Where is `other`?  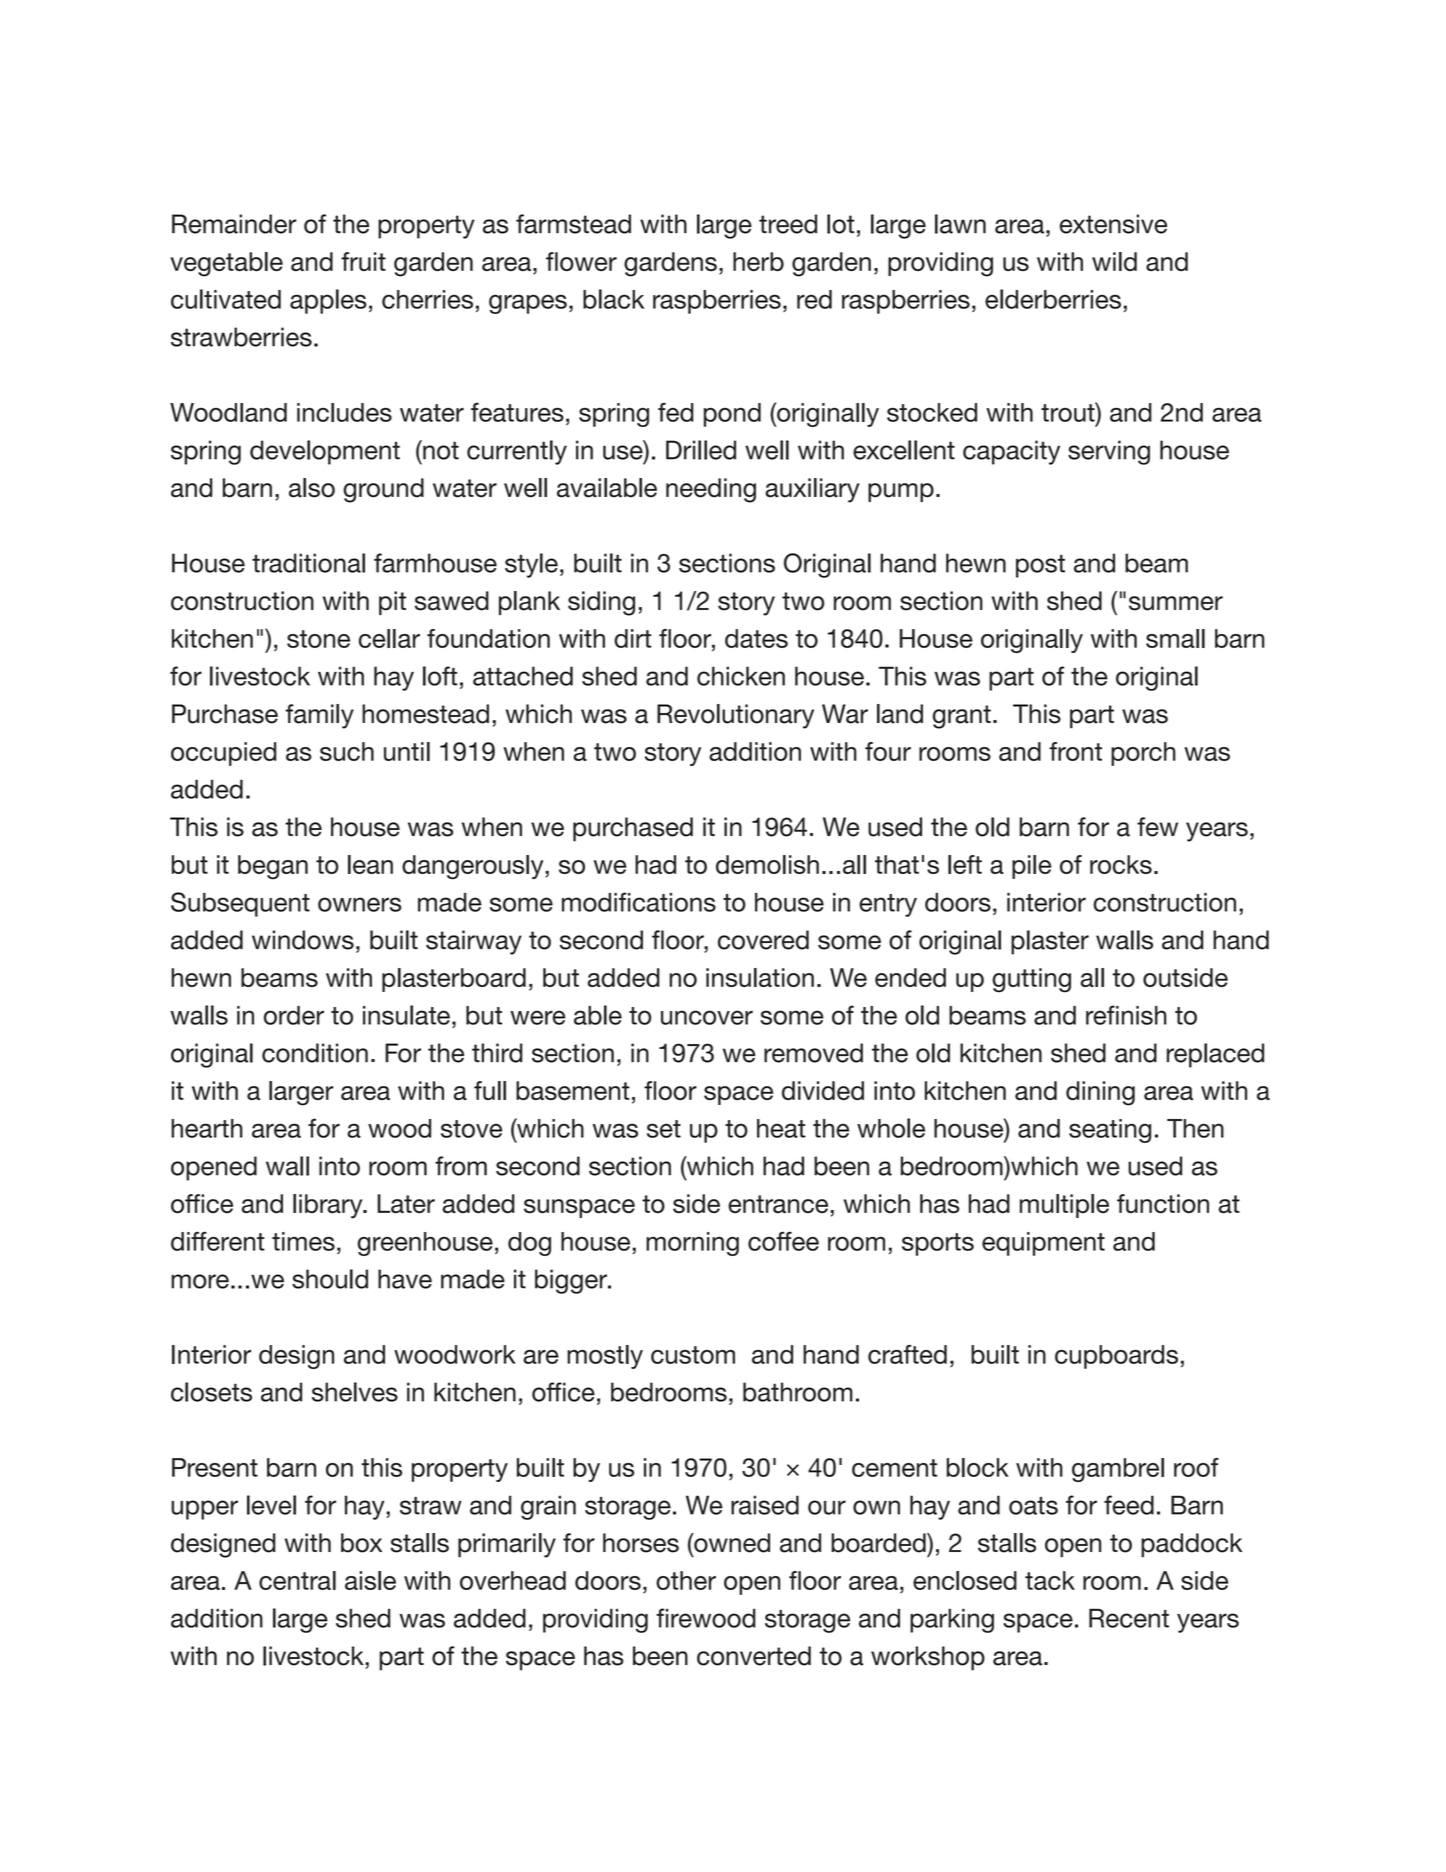 other is located at coordinates (686, 1580).
